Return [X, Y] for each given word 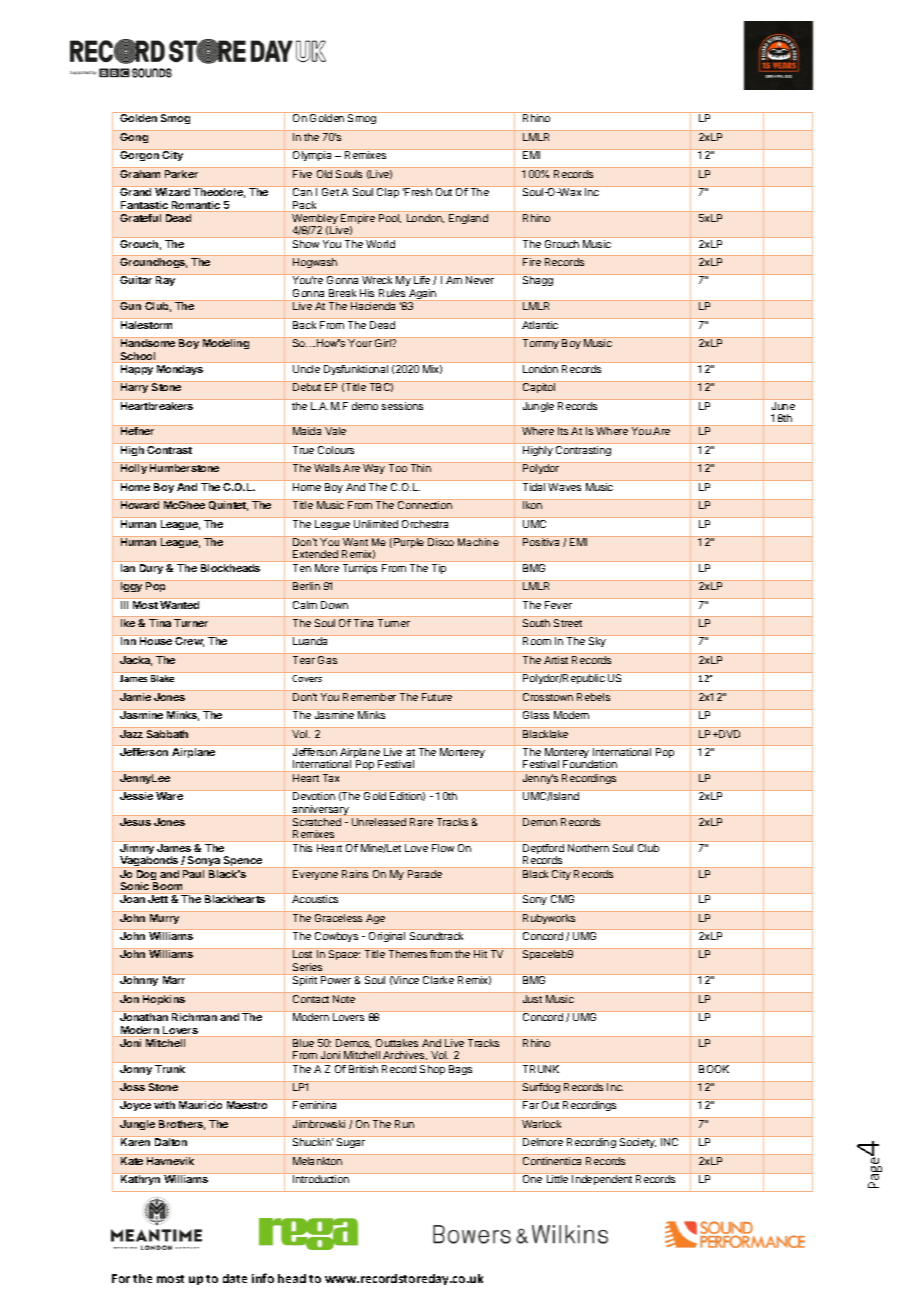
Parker [181, 174]
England [468, 219]
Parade [425, 874]
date [235, 1278]
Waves [564, 487]
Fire [532, 262]
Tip [439, 569]
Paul [193, 874]
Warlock [541, 1124]
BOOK [714, 1069]
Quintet [228, 505]
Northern [588, 848]
